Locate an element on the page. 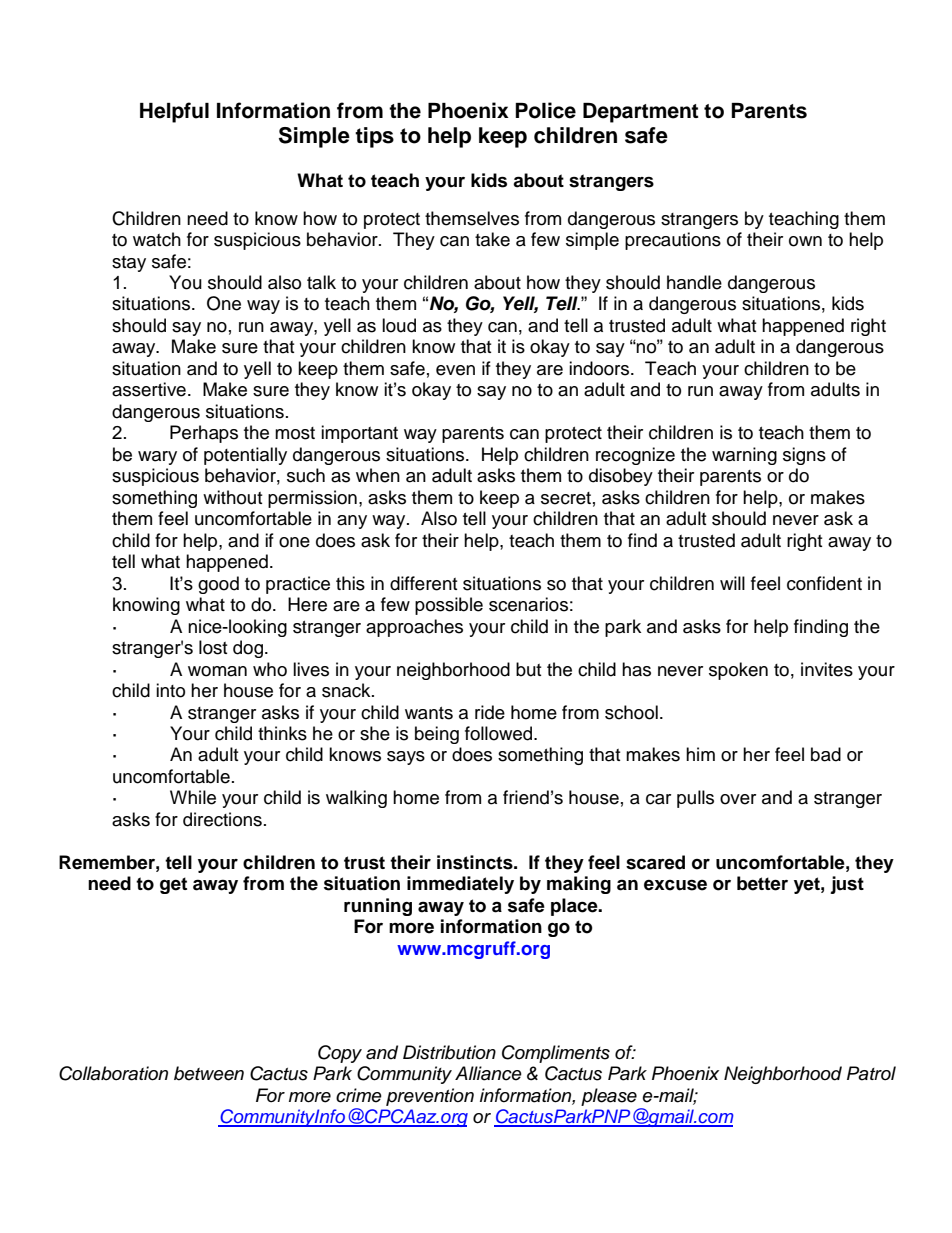  between is located at coordinates (209, 1073).
